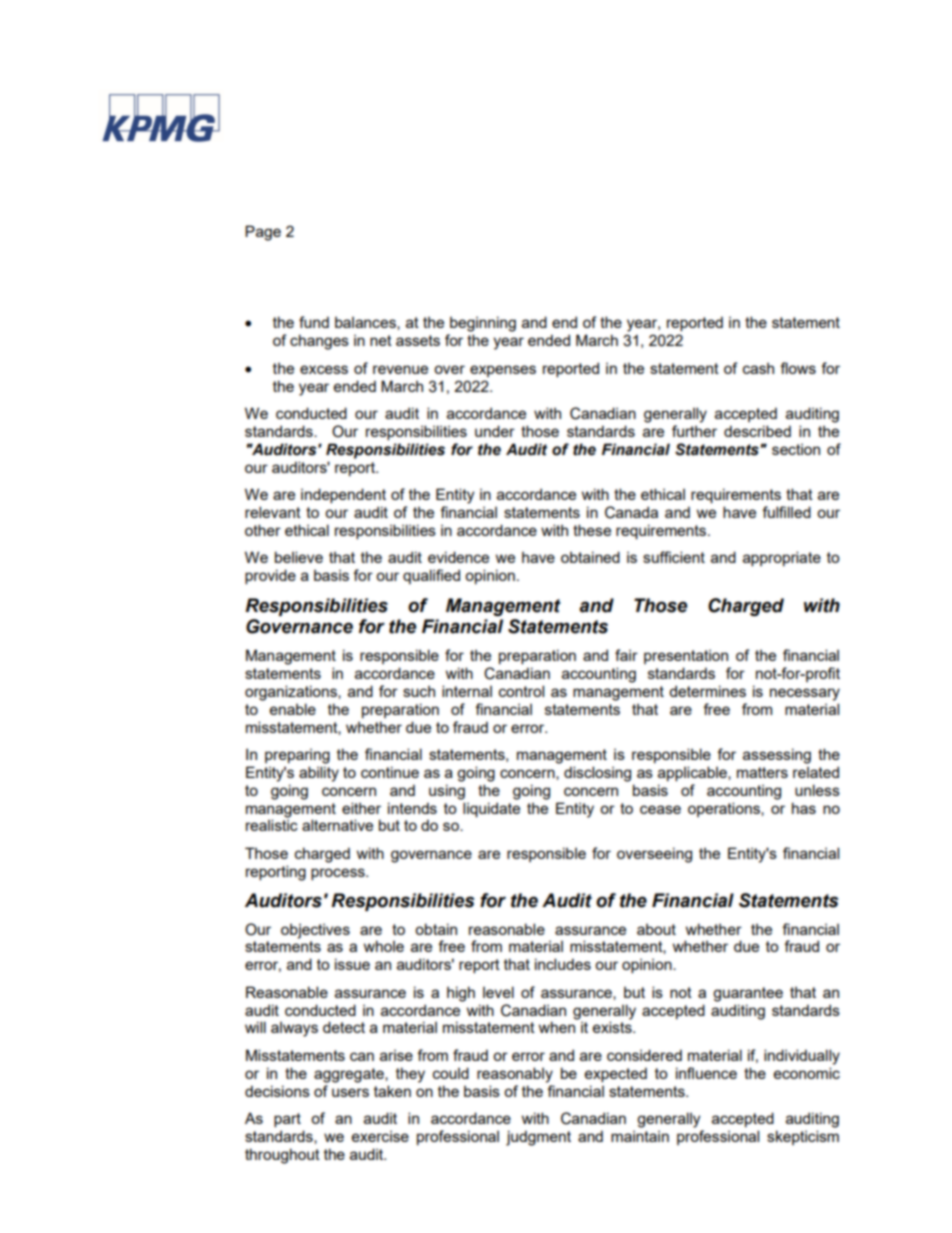 Image resolution: width=952 pixels, height=1233 pixels. I want to click on judgment, so click(538, 1138).
